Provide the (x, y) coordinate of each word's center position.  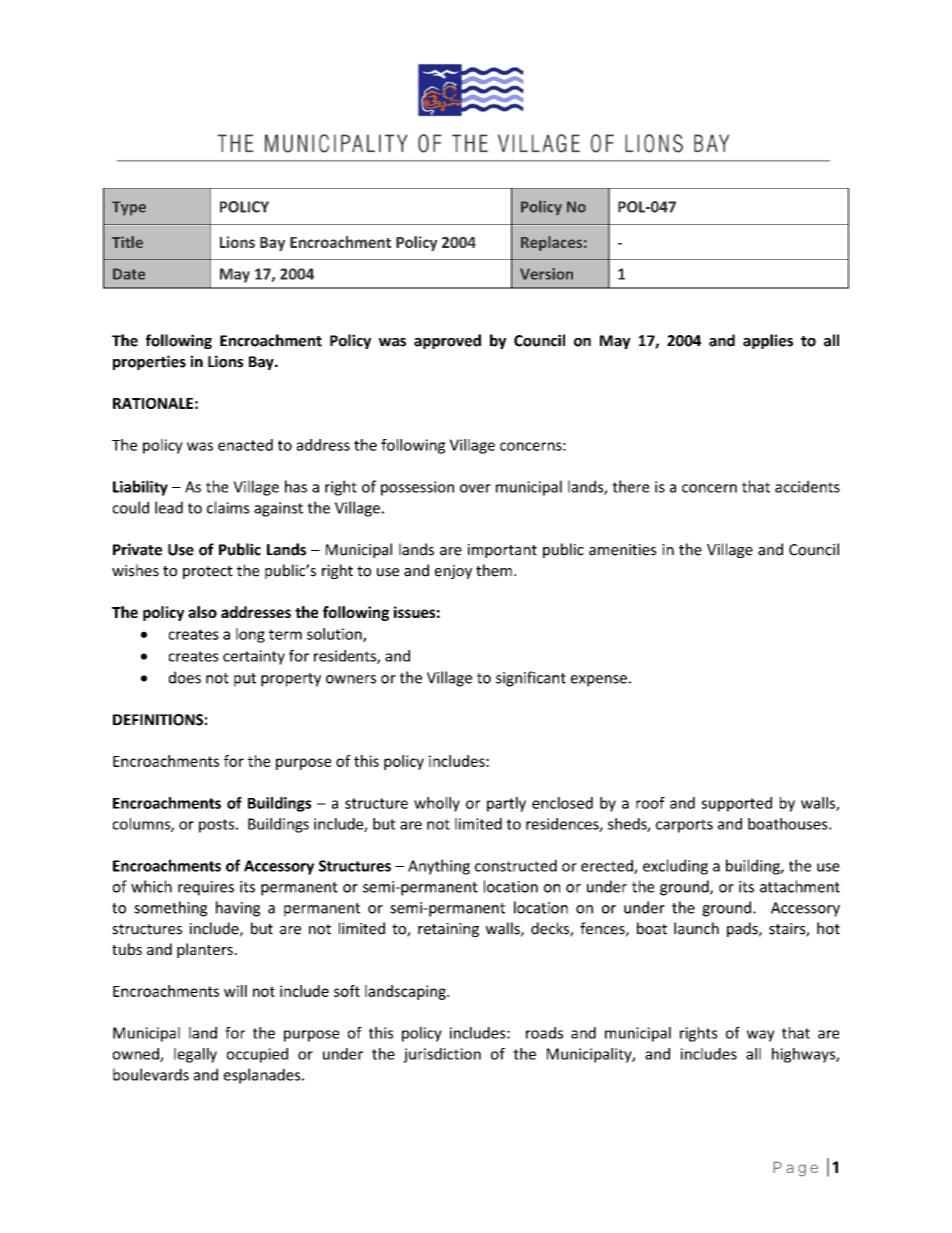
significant (531, 679)
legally (195, 1055)
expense (599, 681)
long (250, 635)
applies (768, 341)
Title (127, 242)
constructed (516, 865)
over (475, 488)
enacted (245, 445)
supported (737, 804)
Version (546, 274)
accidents (807, 486)
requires (206, 888)
